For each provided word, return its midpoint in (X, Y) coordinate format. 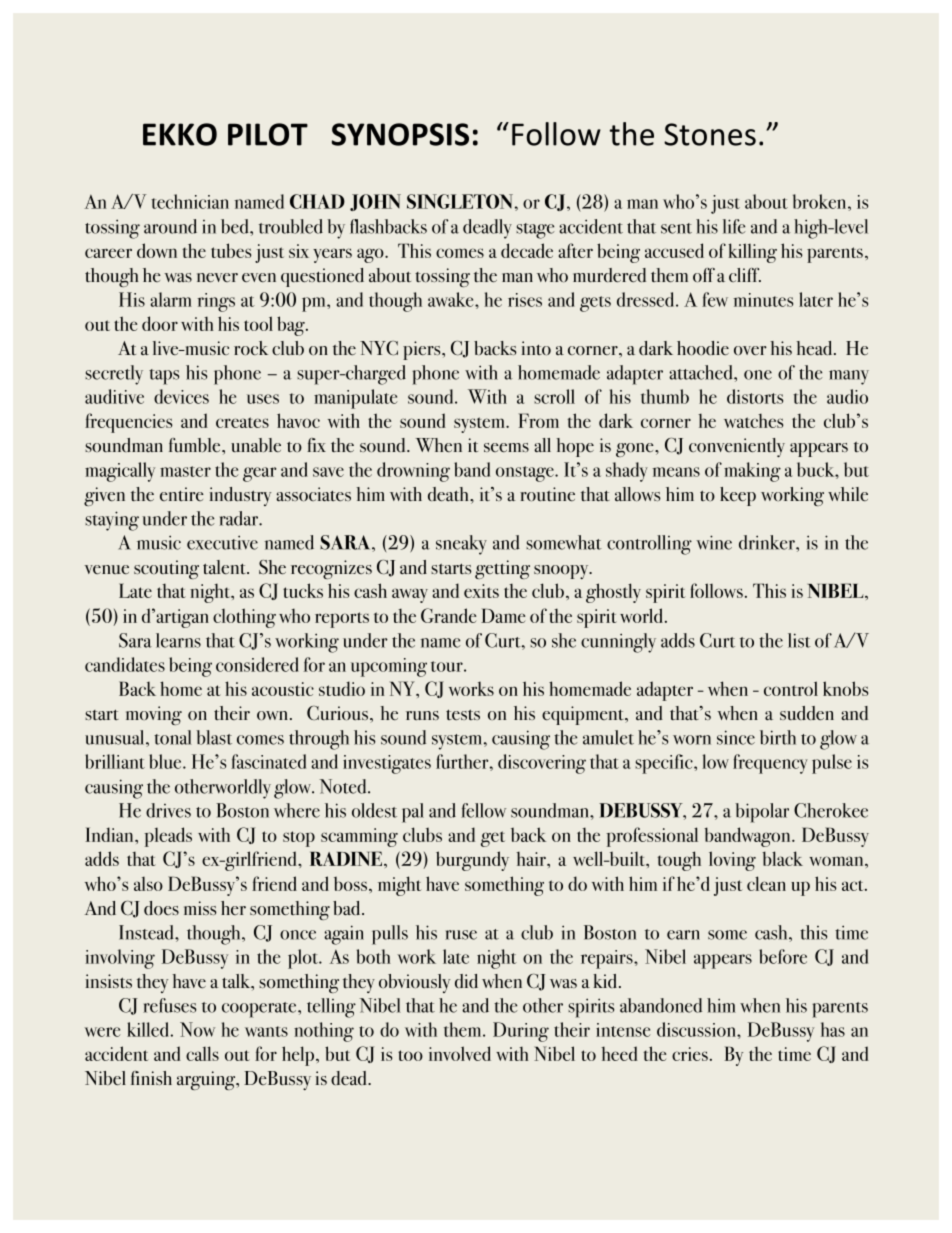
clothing (244, 618)
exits (481, 591)
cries (690, 1054)
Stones (710, 134)
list (799, 640)
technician (190, 201)
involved (460, 1053)
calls (202, 1053)
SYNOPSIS (400, 134)
